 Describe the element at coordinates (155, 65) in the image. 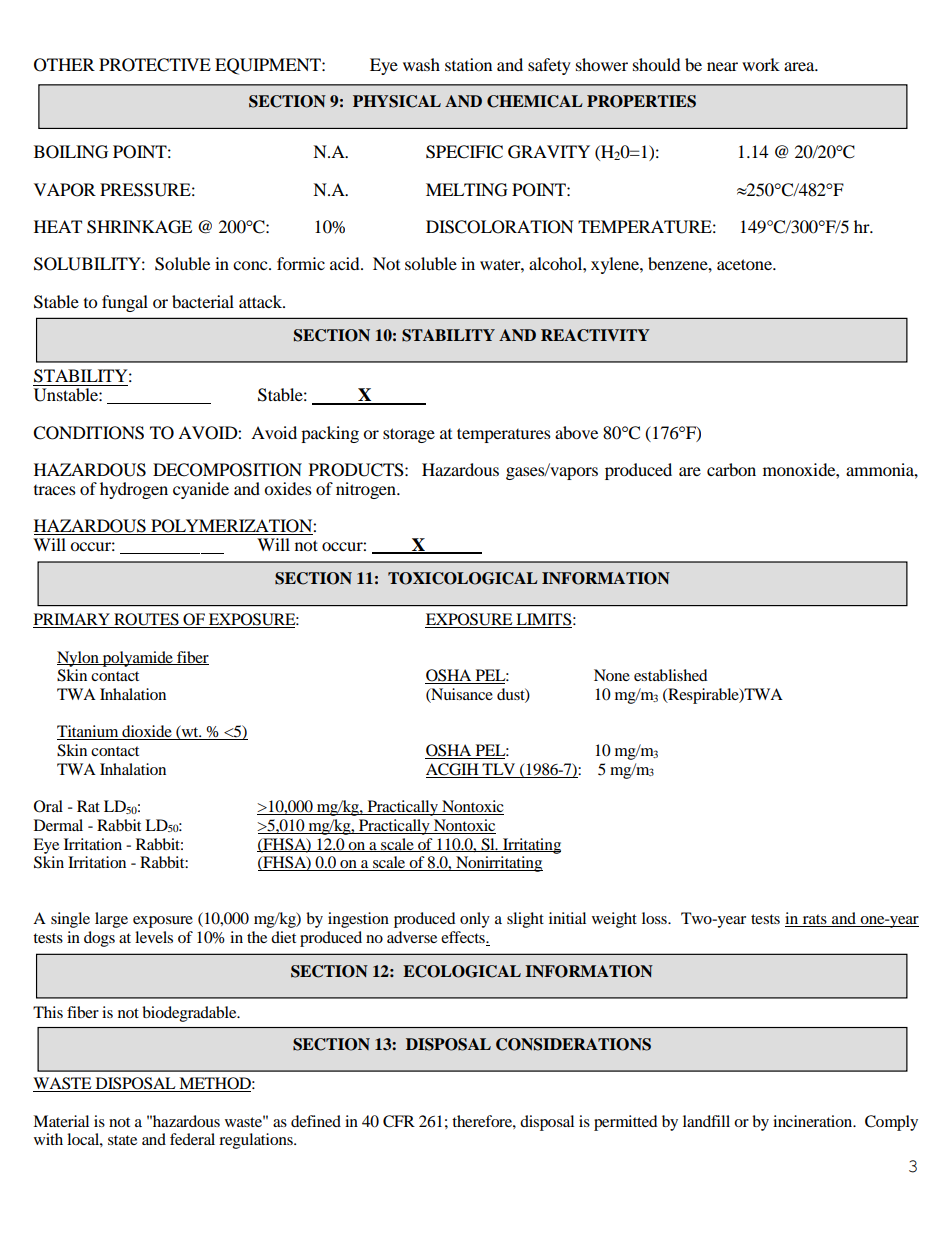

I see `PROTECTIVE` at that location.
